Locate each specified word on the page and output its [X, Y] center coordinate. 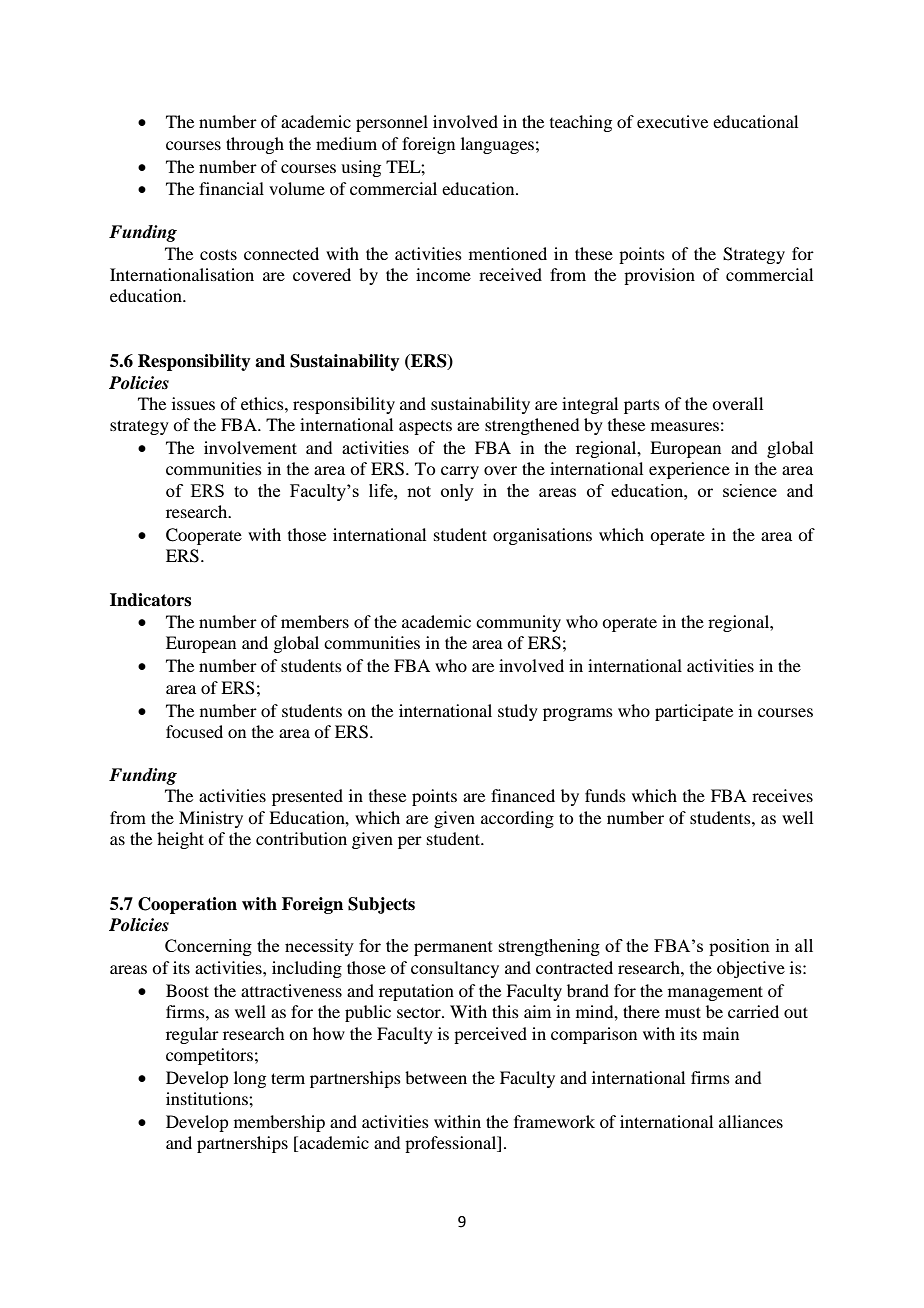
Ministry [211, 819]
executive [672, 121]
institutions [208, 1098]
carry [460, 472]
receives [782, 795]
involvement [250, 447]
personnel [392, 123]
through [255, 145]
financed [523, 795]
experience [689, 470]
